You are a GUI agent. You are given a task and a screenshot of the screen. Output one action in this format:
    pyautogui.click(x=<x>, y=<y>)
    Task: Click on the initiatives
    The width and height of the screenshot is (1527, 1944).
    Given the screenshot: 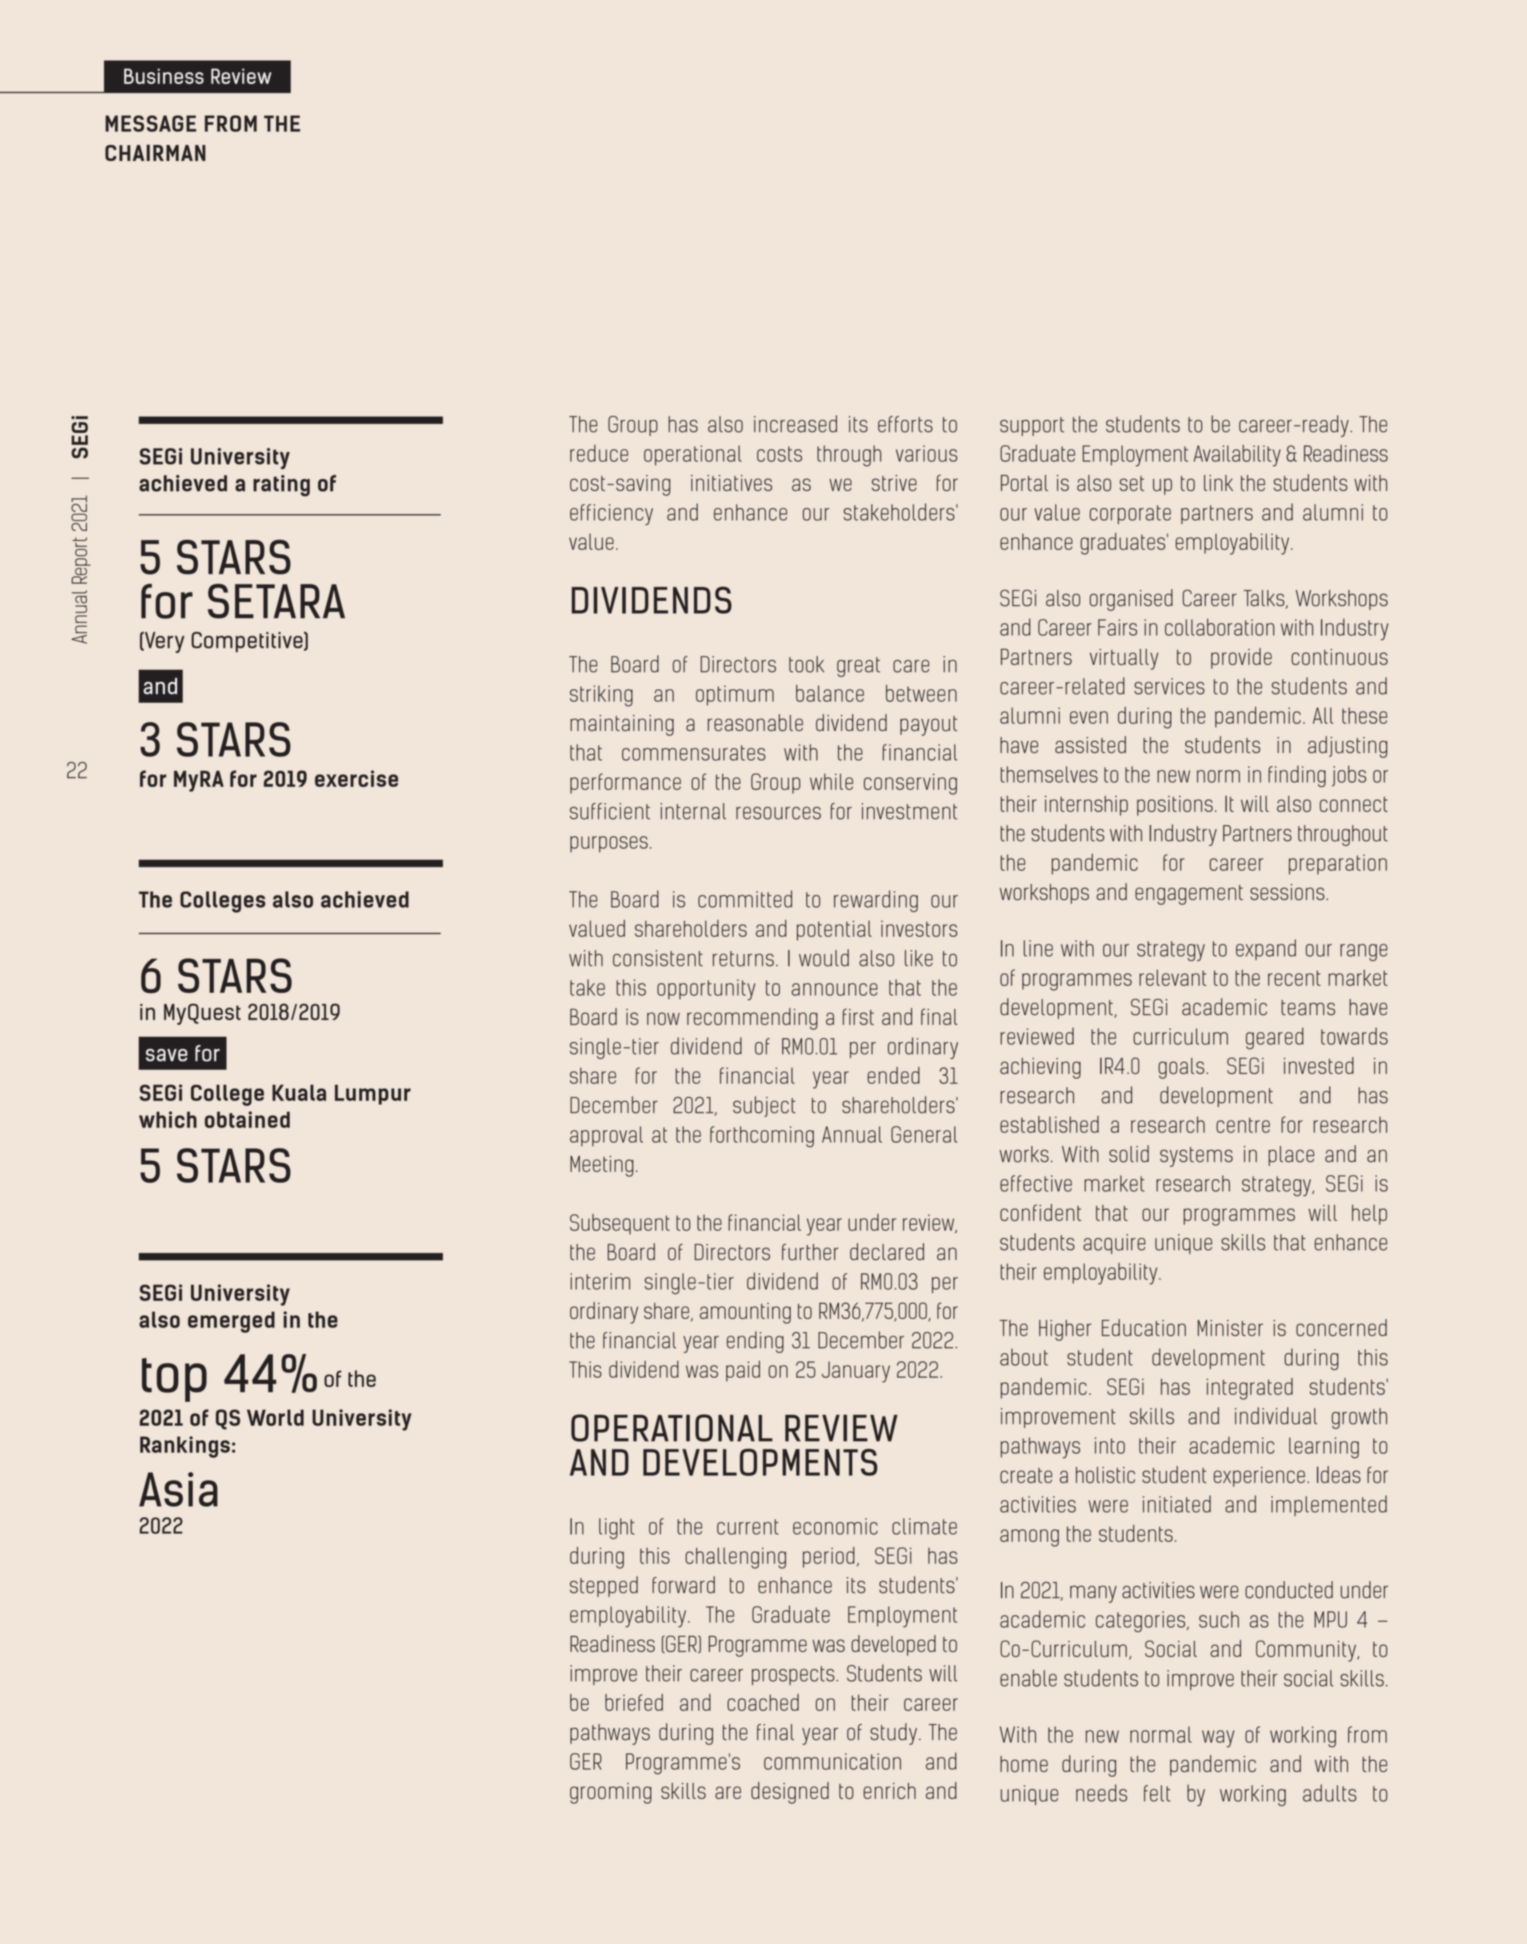 What is the action you would take?
    pyautogui.click(x=731, y=483)
